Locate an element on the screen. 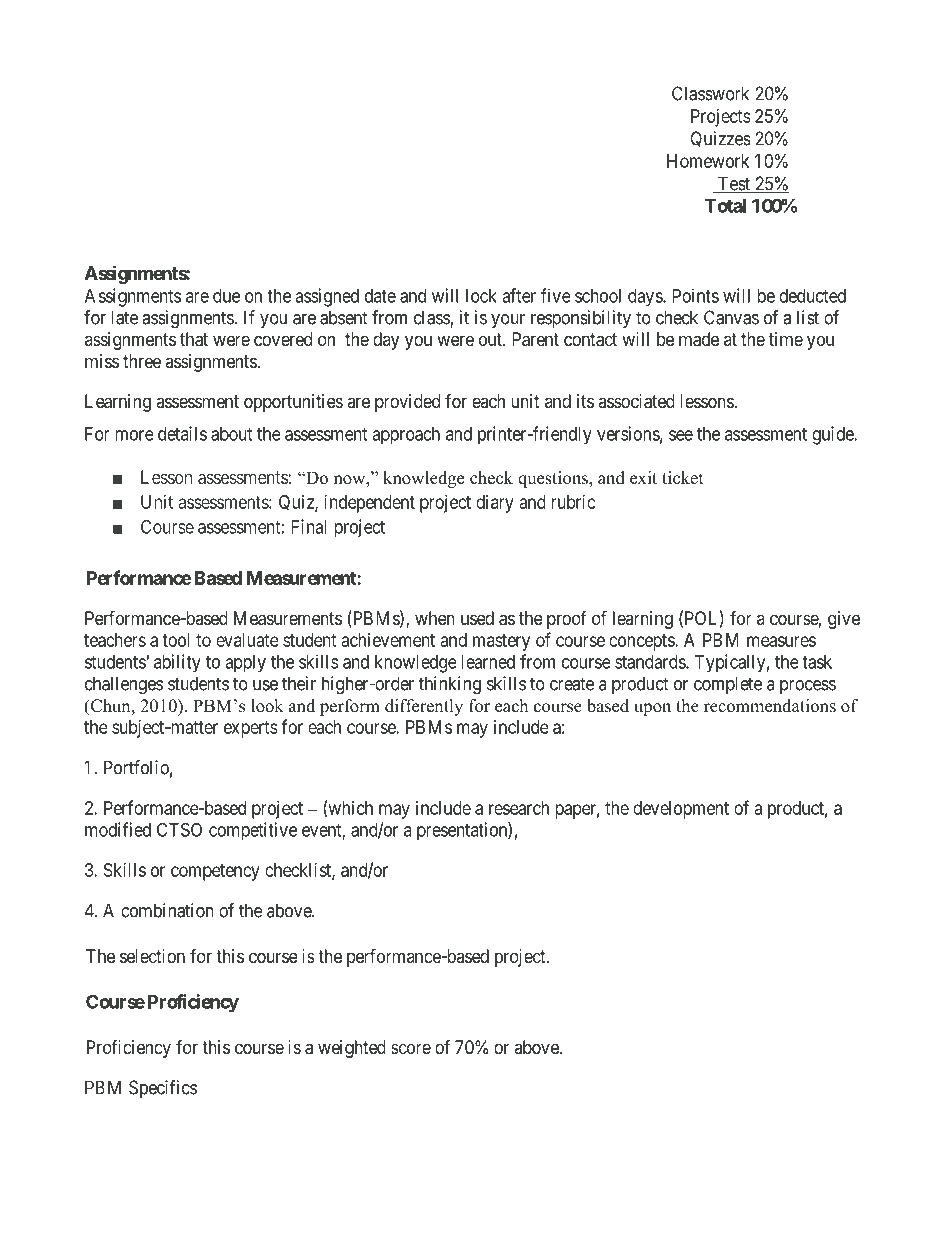  tool is located at coordinates (175, 640).
